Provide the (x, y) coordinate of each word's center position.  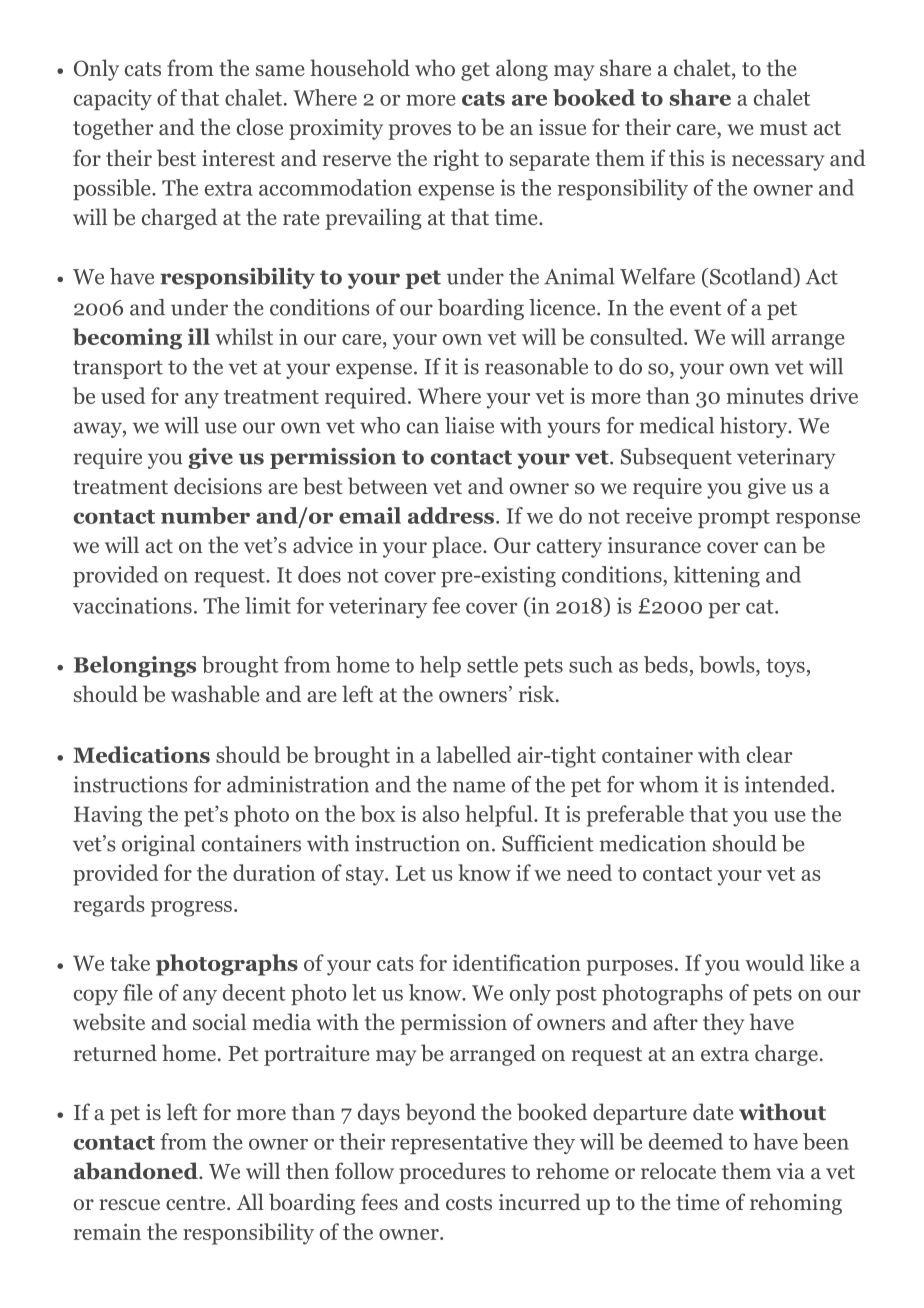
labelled (473, 754)
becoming (127, 339)
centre (197, 1203)
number (205, 515)
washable (215, 694)
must (784, 128)
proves (419, 132)
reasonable (536, 366)
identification (517, 962)
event (695, 308)
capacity (113, 99)
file (138, 992)
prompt (734, 519)
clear (769, 754)
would (774, 962)
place (458, 547)
